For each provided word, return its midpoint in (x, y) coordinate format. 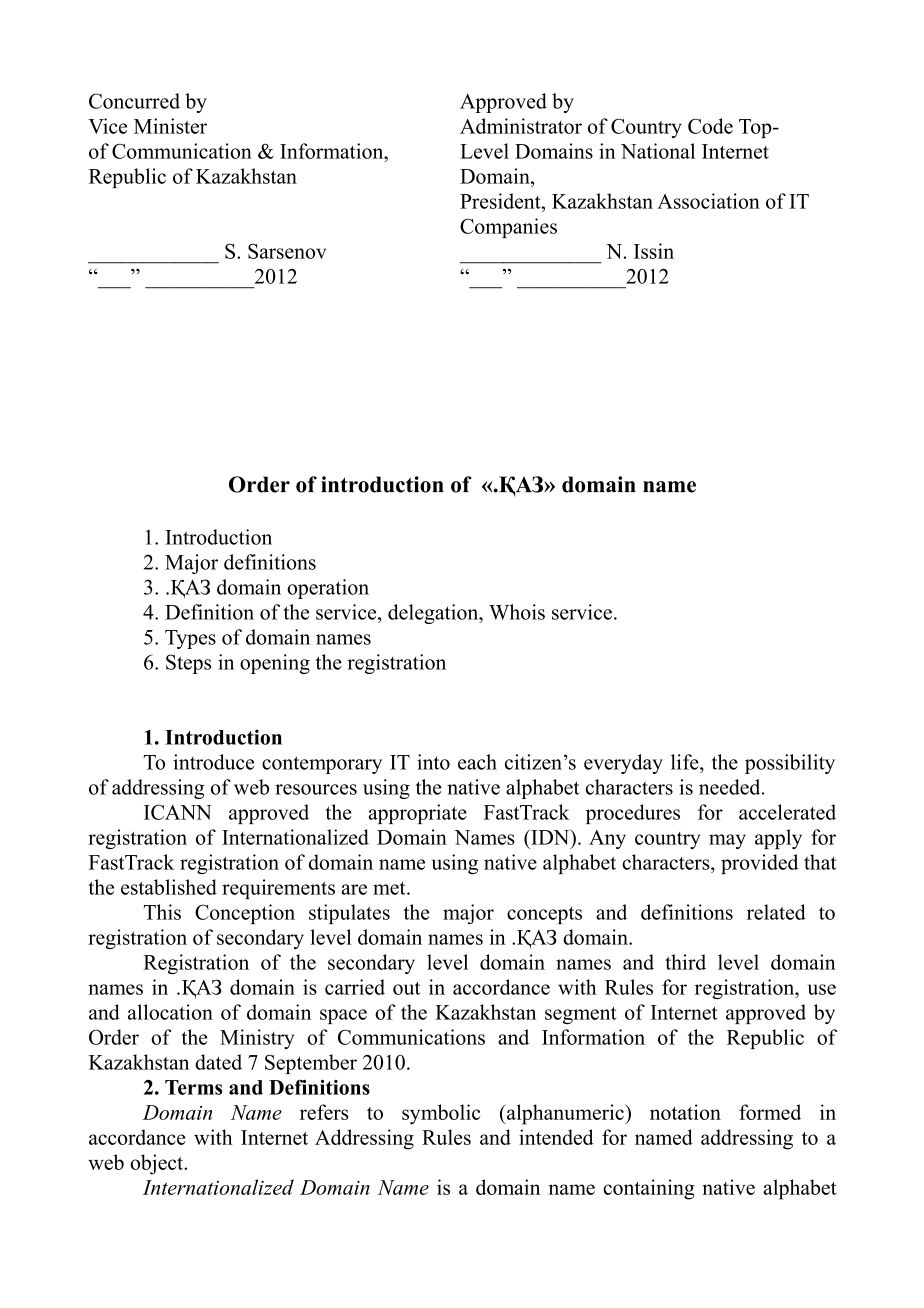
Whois (517, 612)
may (727, 841)
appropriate (417, 814)
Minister (170, 126)
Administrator (521, 126)
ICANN (178, 812)
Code (710, 126)
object (158, 1164)
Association (708, 201)
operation (328, 589)
